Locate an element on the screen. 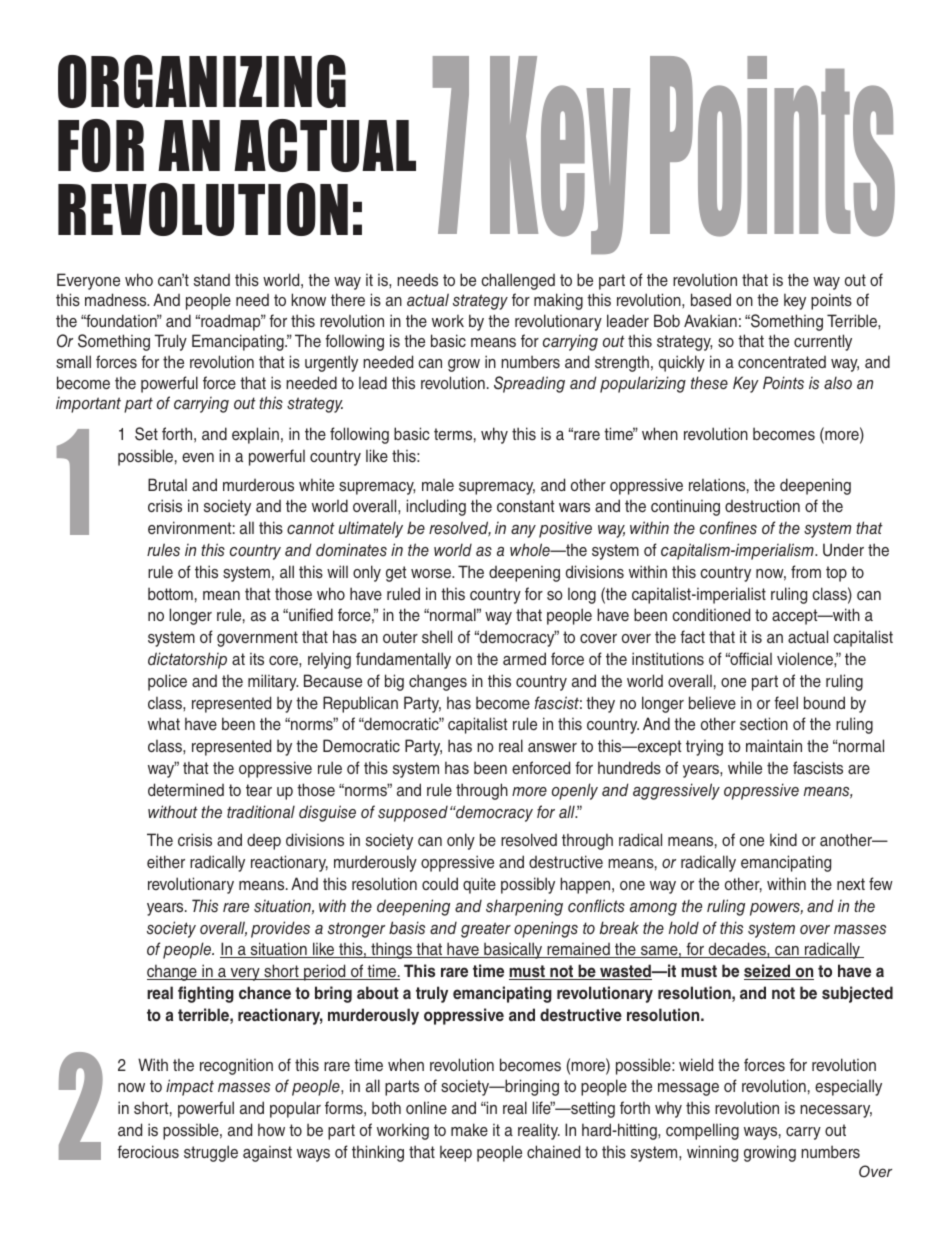  ORGANIZING is located at coordinates (202, 81).
